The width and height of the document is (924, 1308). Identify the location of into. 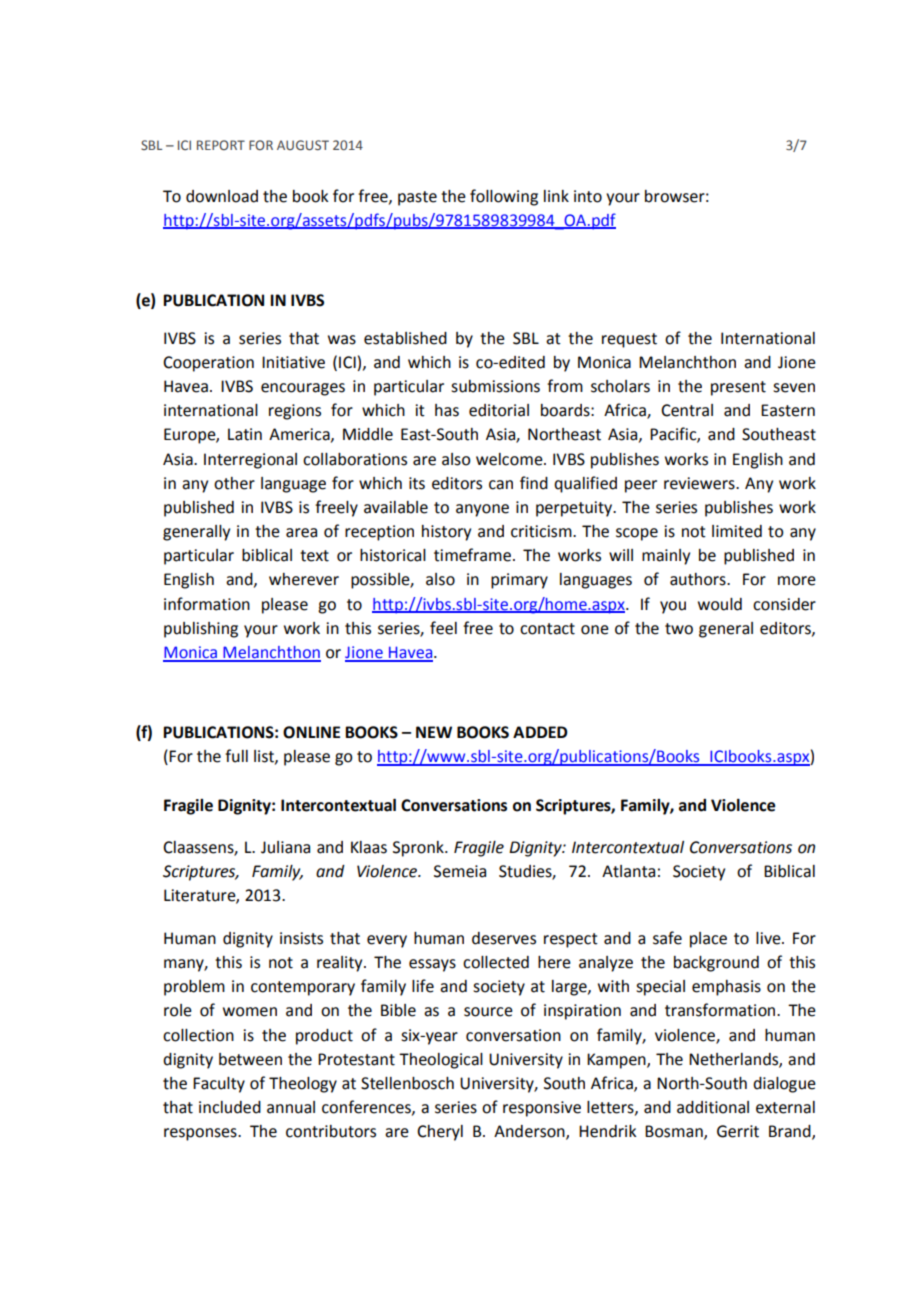
(588, 196).
